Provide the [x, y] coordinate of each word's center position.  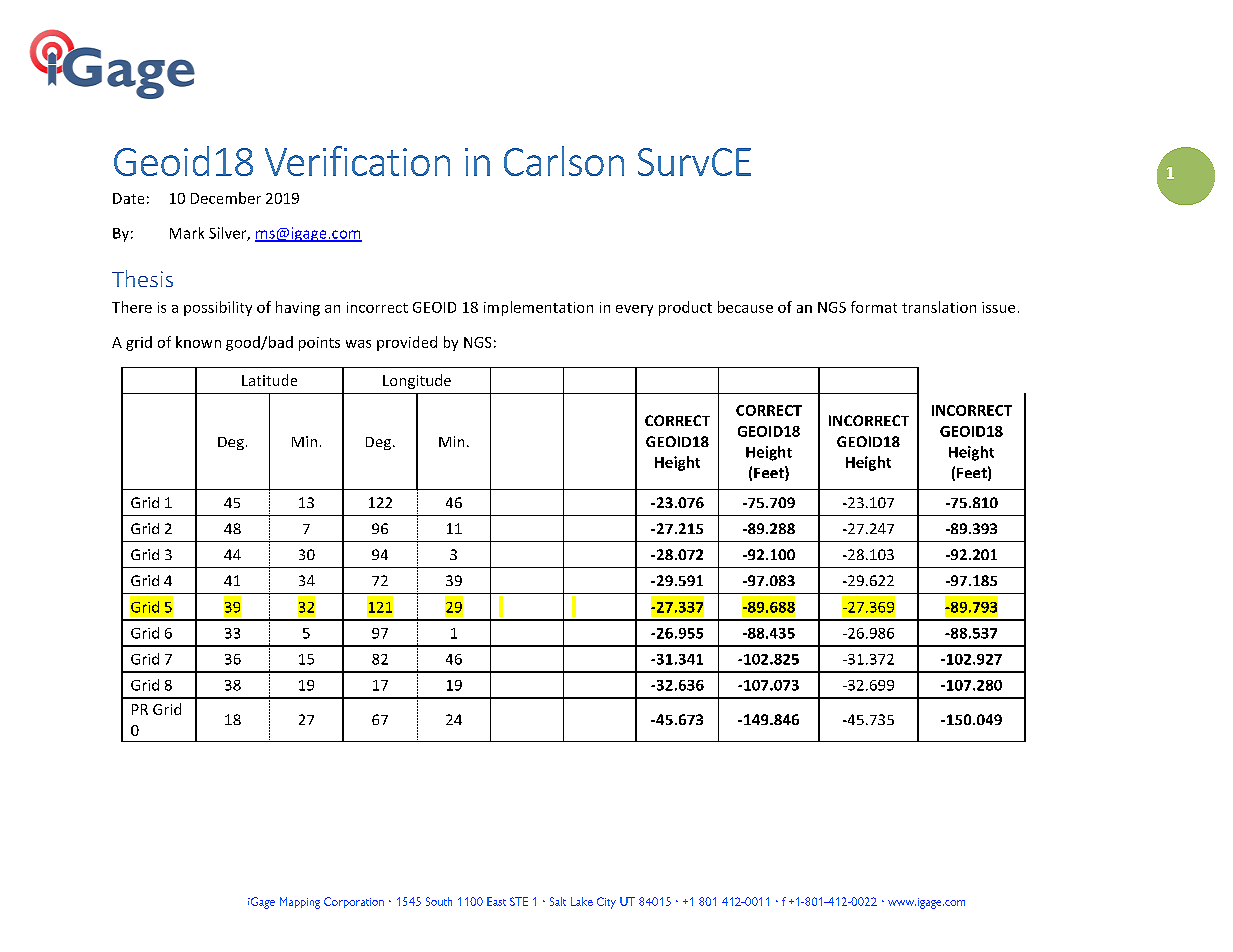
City [606, 903]
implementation [538, 308]
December [226, 198]
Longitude [417, 381]
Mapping [300, 903]
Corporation [354, 902]
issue [998, 307]
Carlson [564, 161]
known [198, 342]
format [874, 307]
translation [939, 307]
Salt [558, 901]
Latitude [269, 380]
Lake [582, 901]
